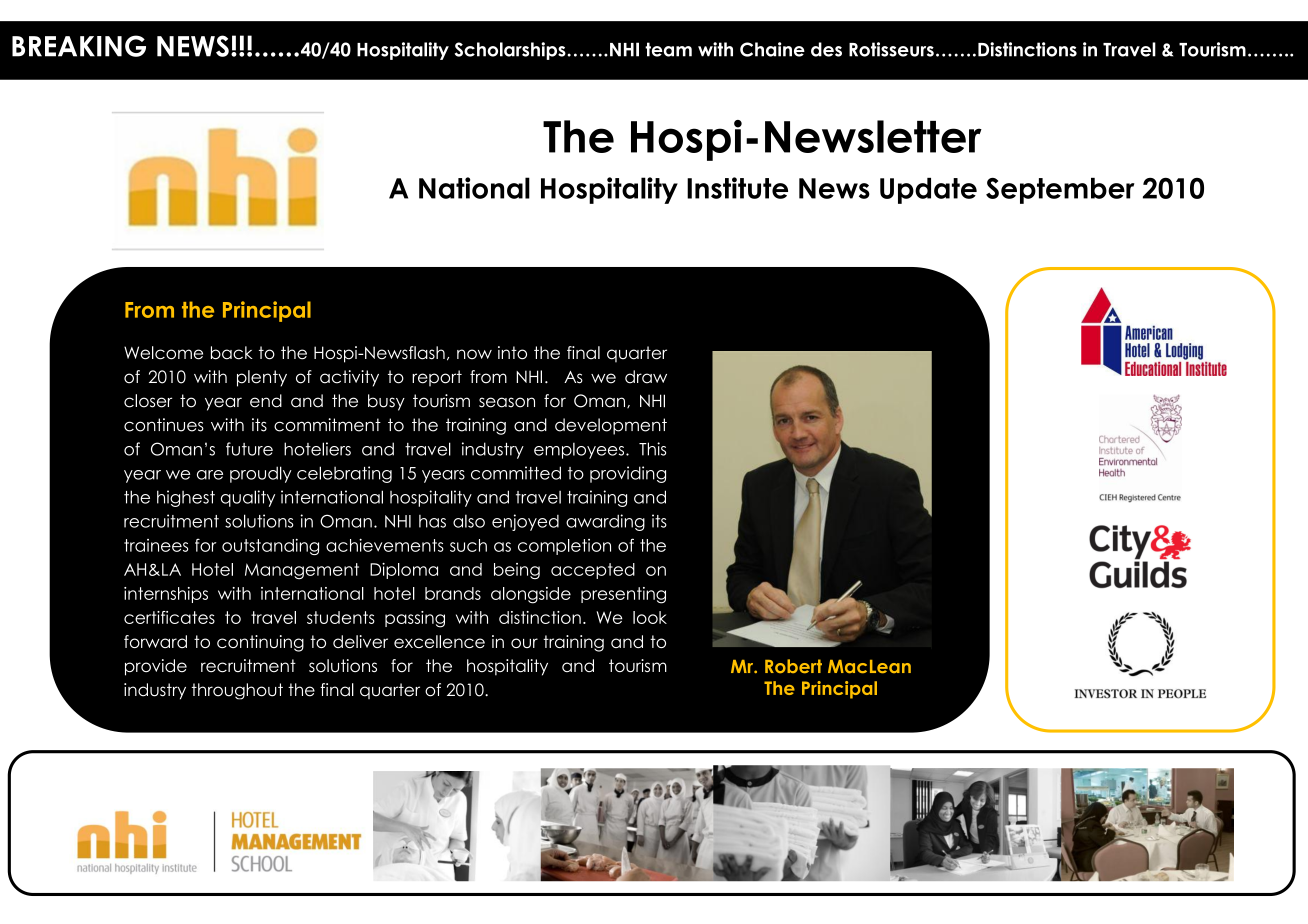 This screenshot has height=924, width=1308. I want to click on BREAKING, so click(79, 46).
